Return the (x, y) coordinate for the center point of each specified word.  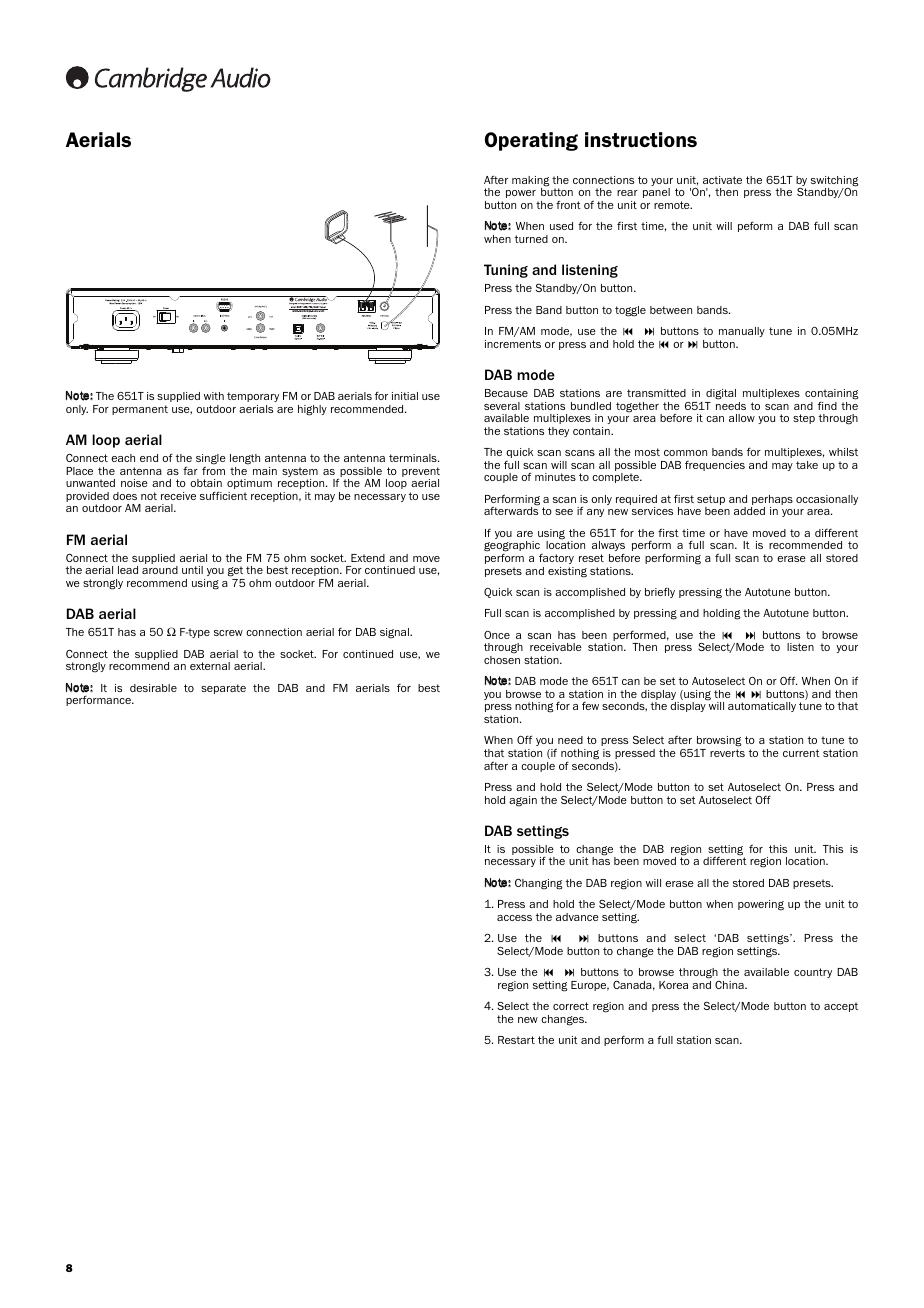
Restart (516, 1040)
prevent (421, 472)
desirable (153, 688)
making (531, 182)
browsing (719, 743)
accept (841, 1007)
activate (722, 180)
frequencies (715, 466)
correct (571, 1006)
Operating (531, 141)
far (190, 470)
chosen (502, 660)
